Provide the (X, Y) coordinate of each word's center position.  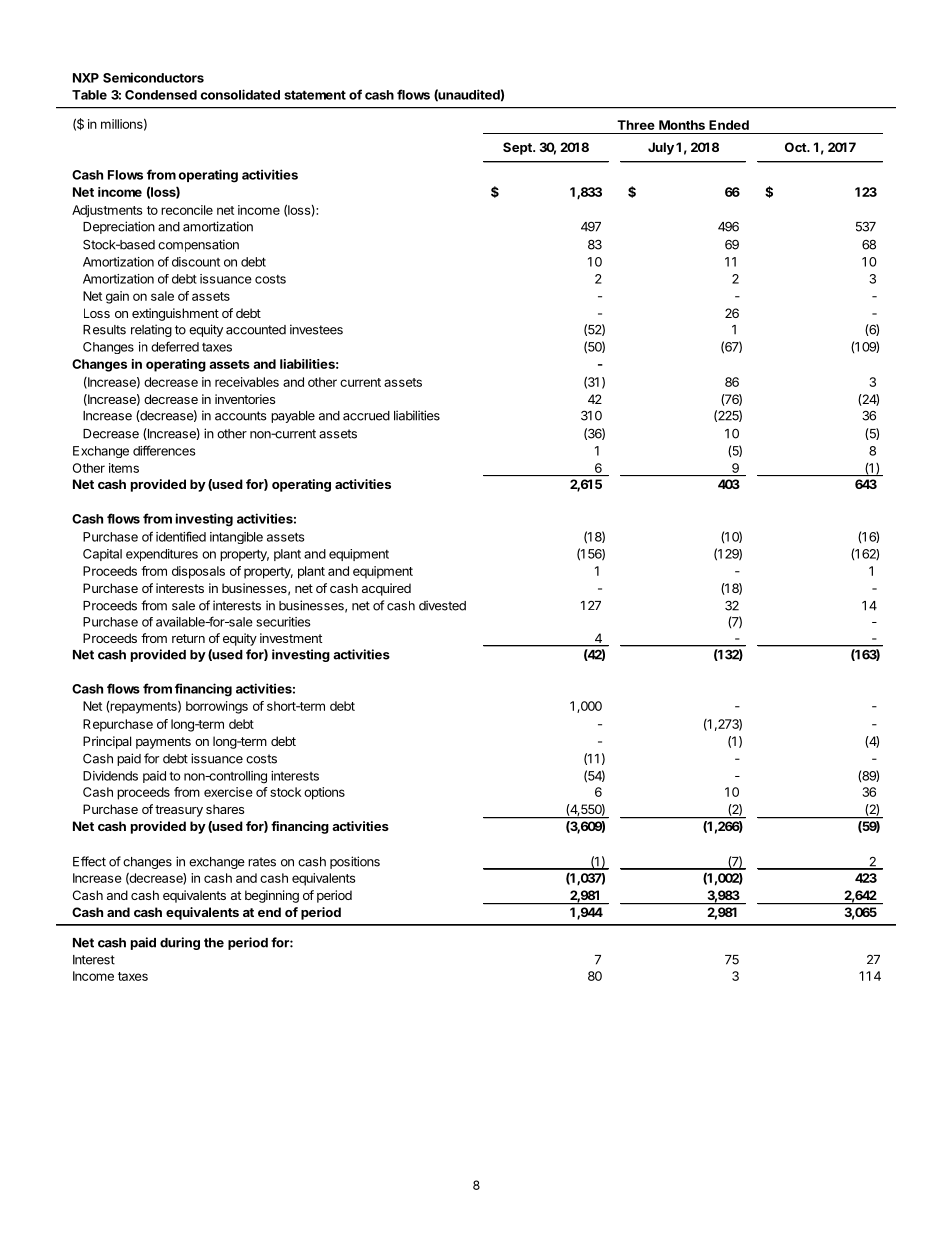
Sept (518, 148)
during (180, 943)
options (324, 793)
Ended (729, 125)
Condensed (161, 95)
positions (355, 862)
